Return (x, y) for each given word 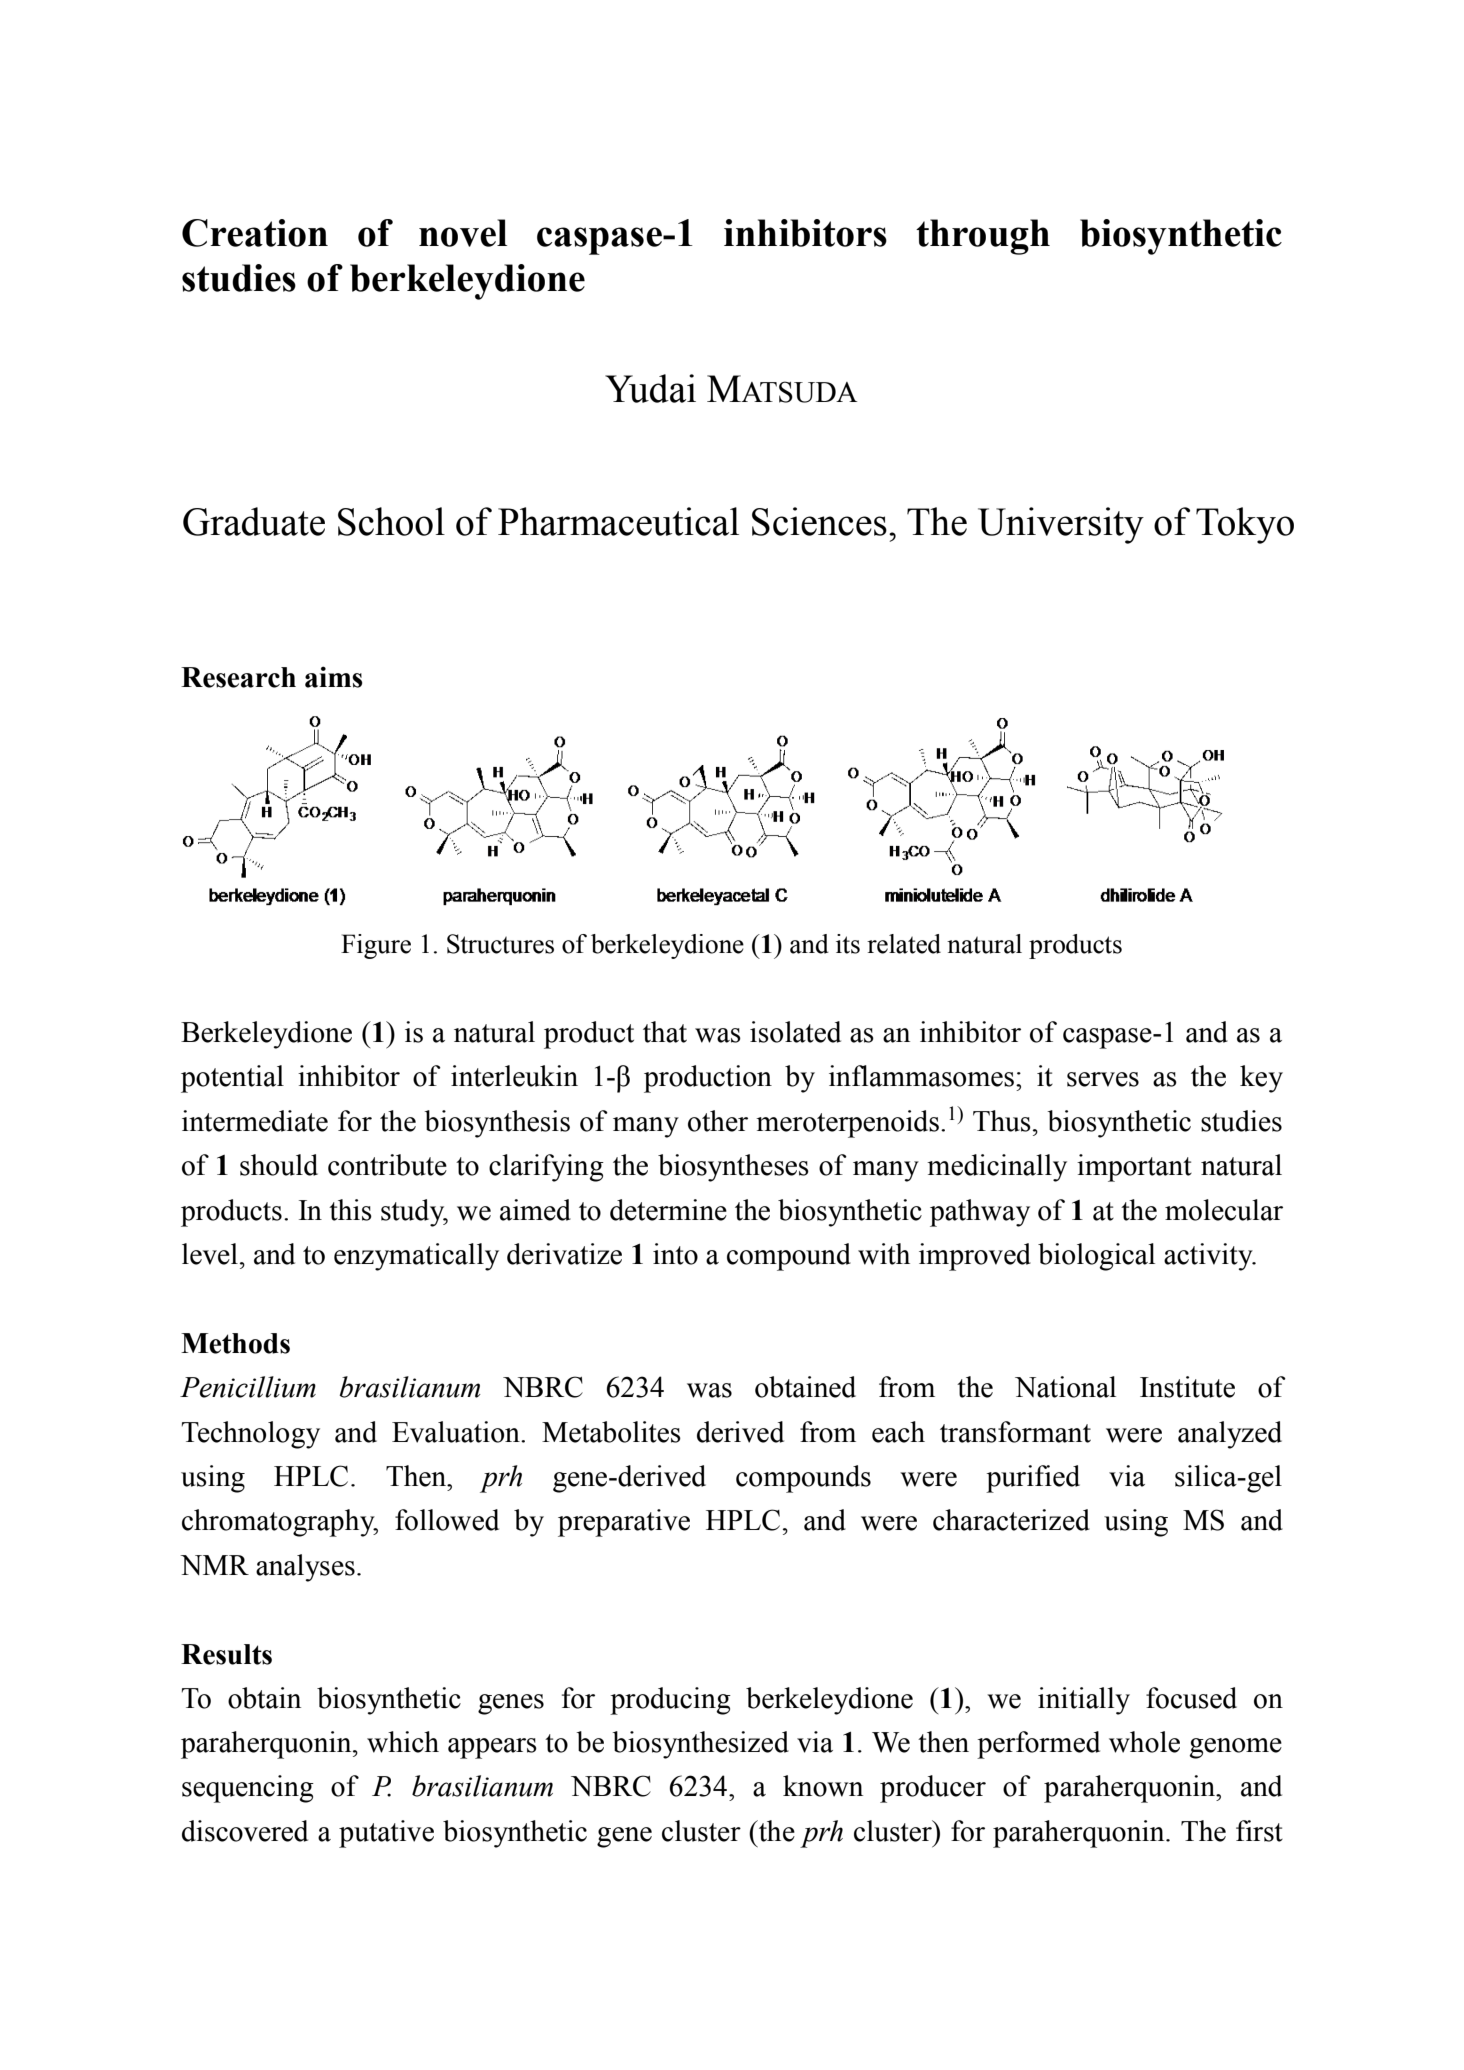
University (1061, 525)
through (983, 237)
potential (232, 1079)
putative (386, 1834)
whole (1144, 1742)
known (823, 1786)
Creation (255, 233)
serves (1103, 1079)
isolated (795, 1032)
